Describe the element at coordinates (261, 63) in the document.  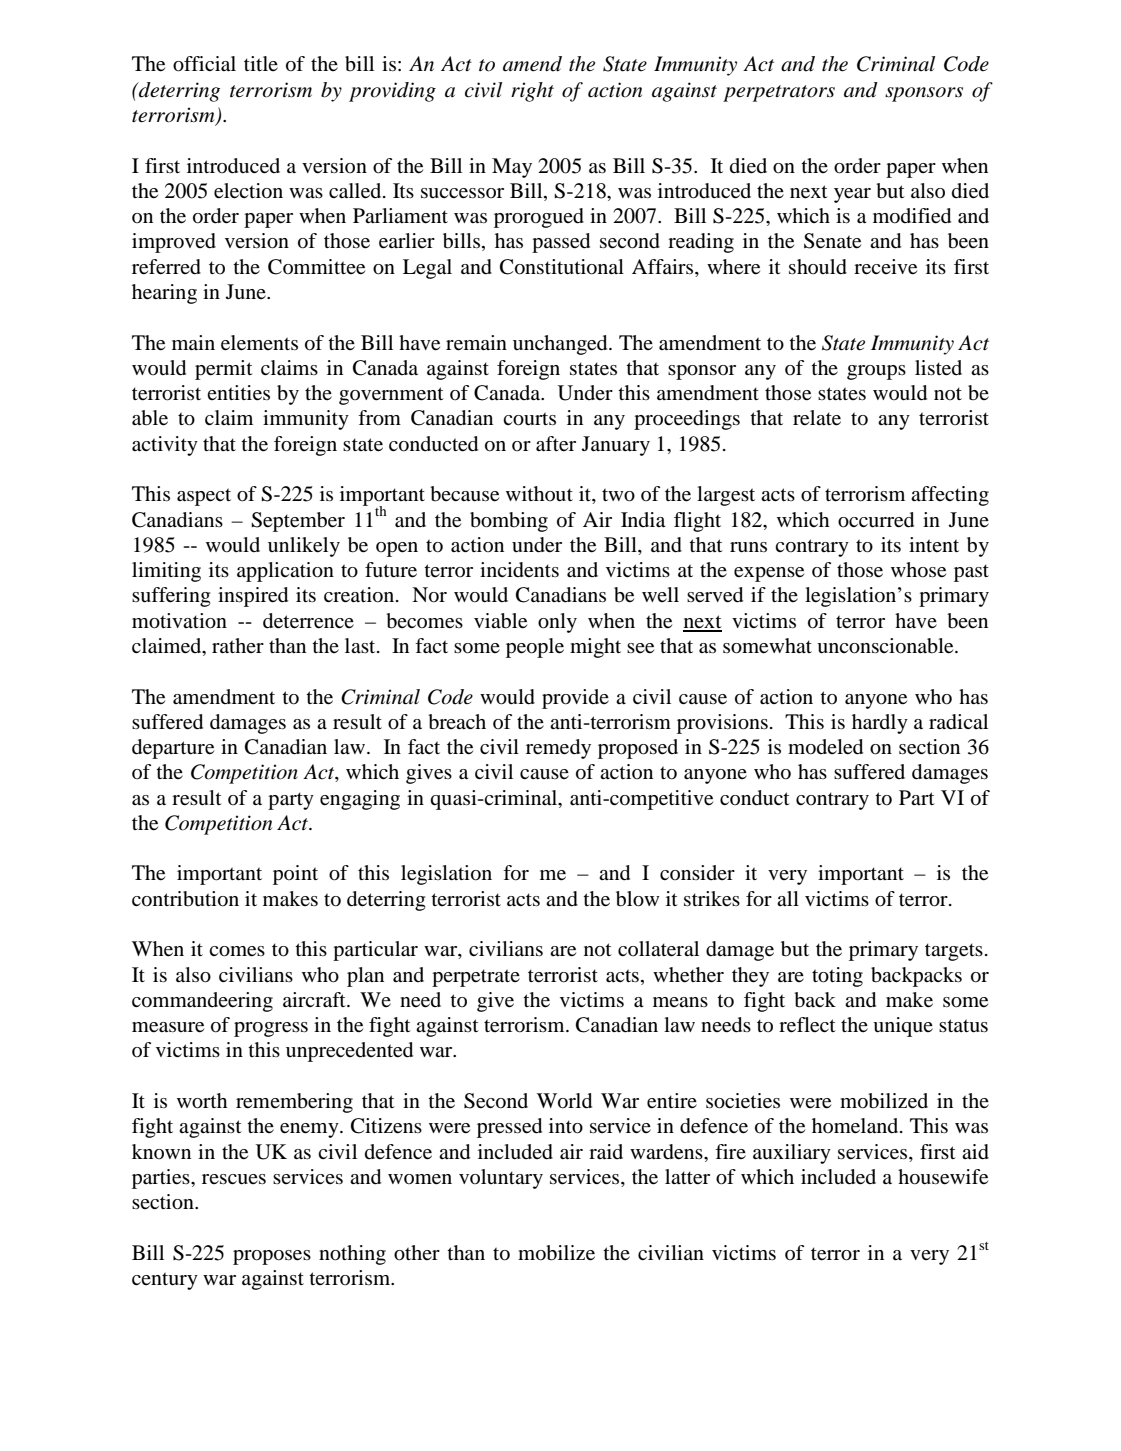
I see `title` at that location.
